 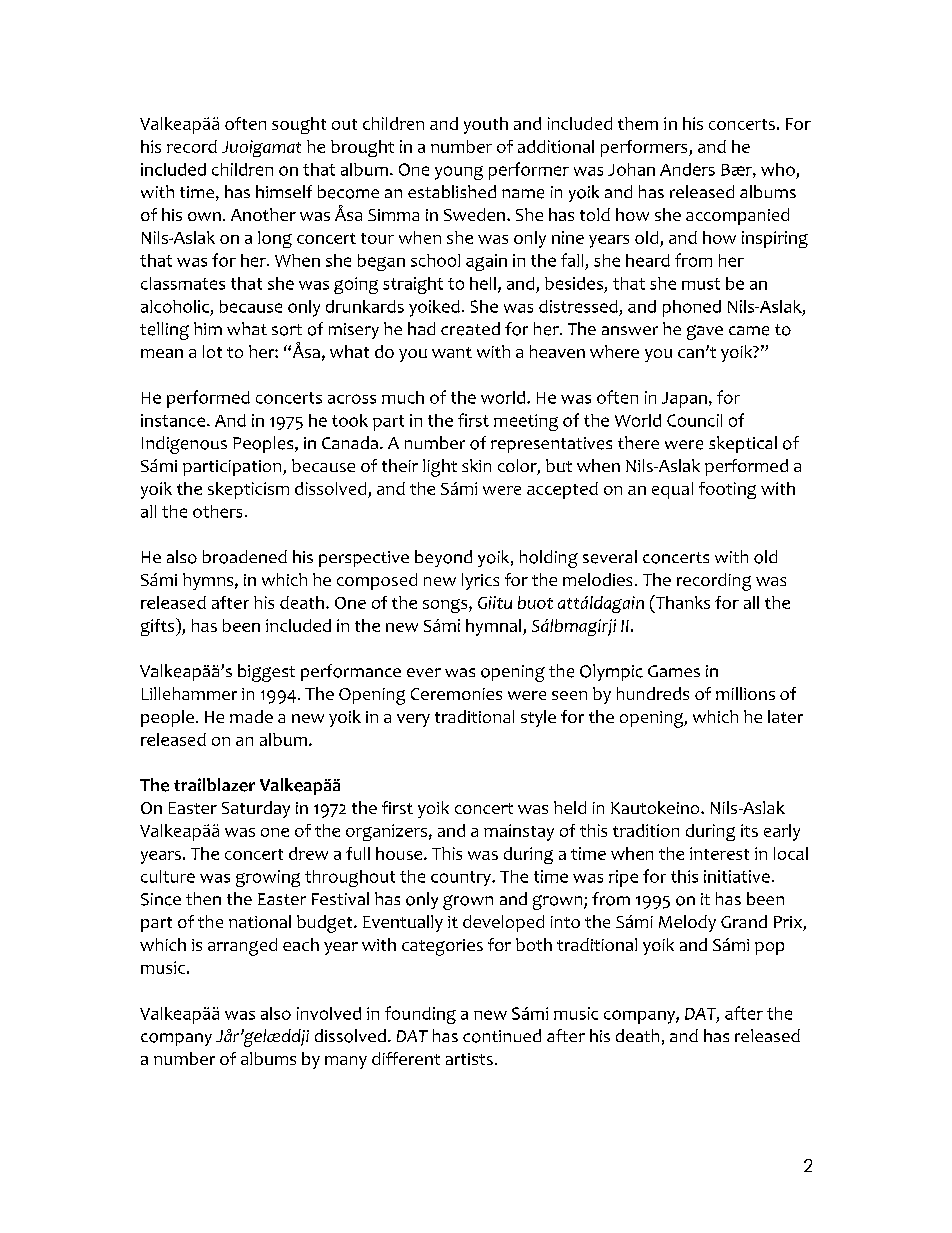 I want to click on Saturday, so click(x=256, y=809).
